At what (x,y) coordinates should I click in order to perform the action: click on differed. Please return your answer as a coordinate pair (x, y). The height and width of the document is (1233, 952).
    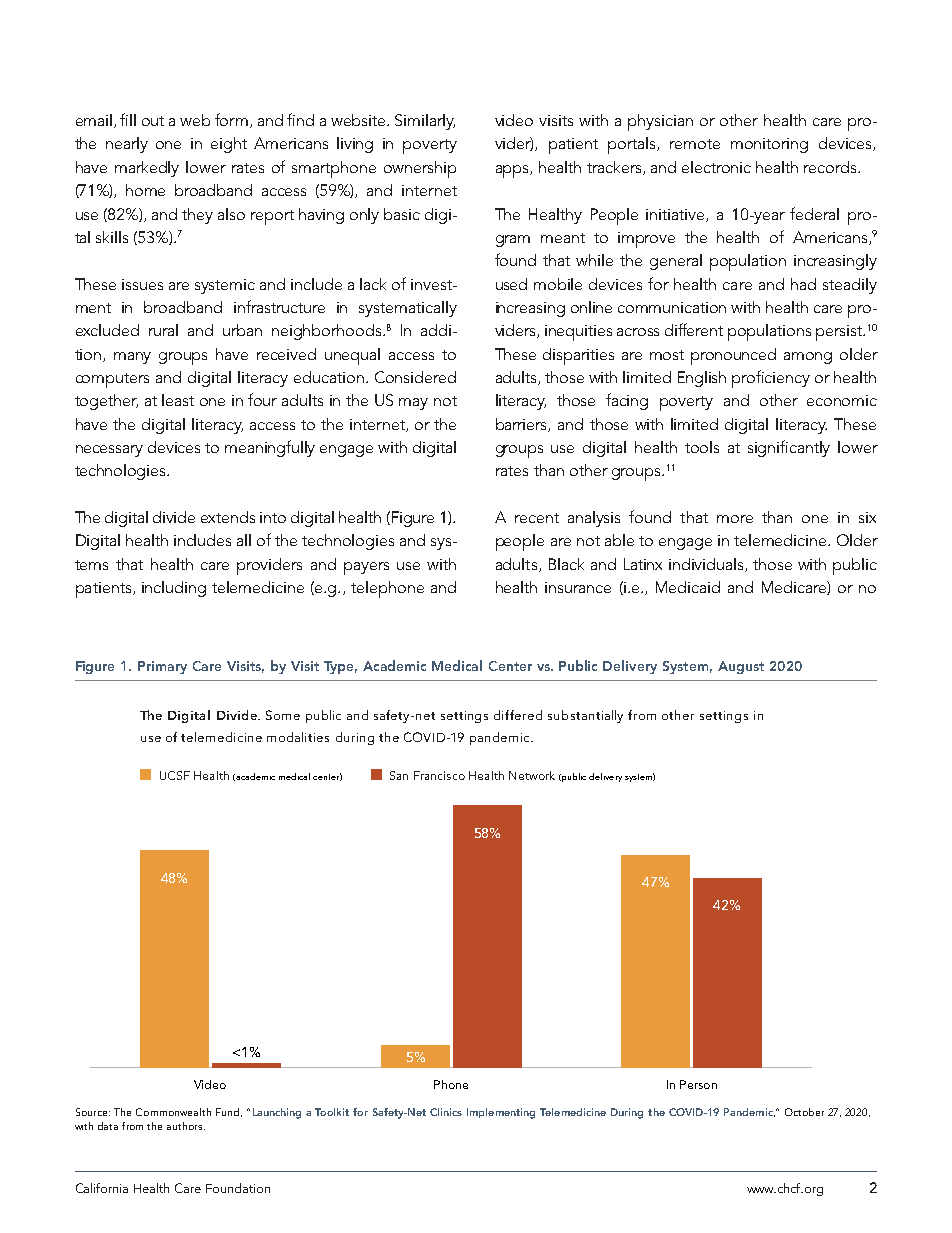
    Looking at the image, I should click on (518, 715).
